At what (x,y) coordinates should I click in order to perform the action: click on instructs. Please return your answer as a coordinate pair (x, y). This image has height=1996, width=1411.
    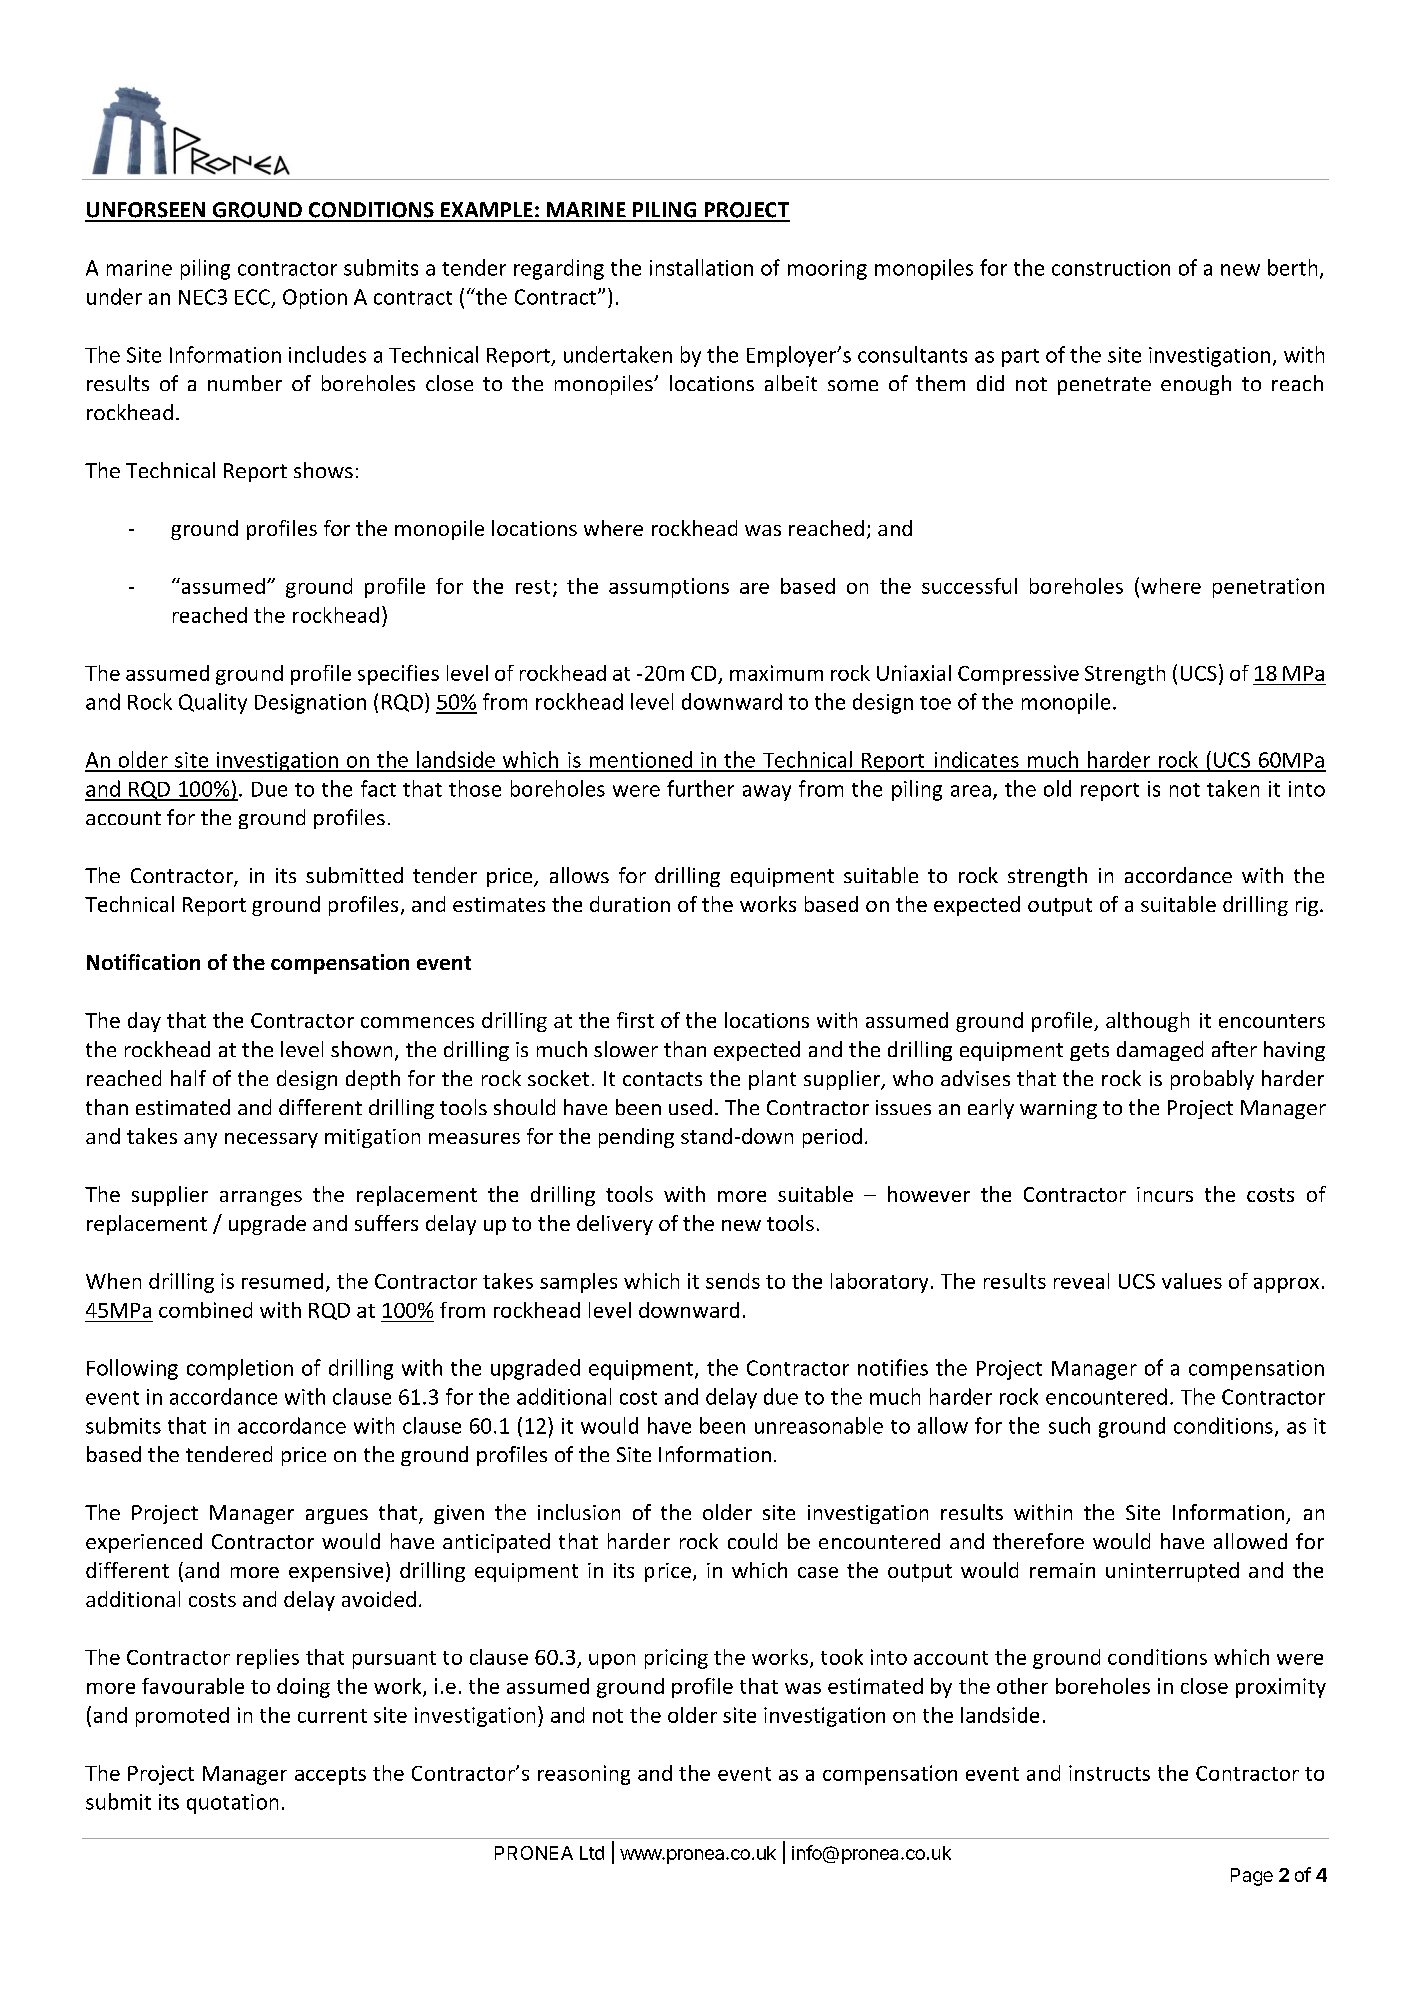
    Looking at the image, I should click on (1109, 1773).
